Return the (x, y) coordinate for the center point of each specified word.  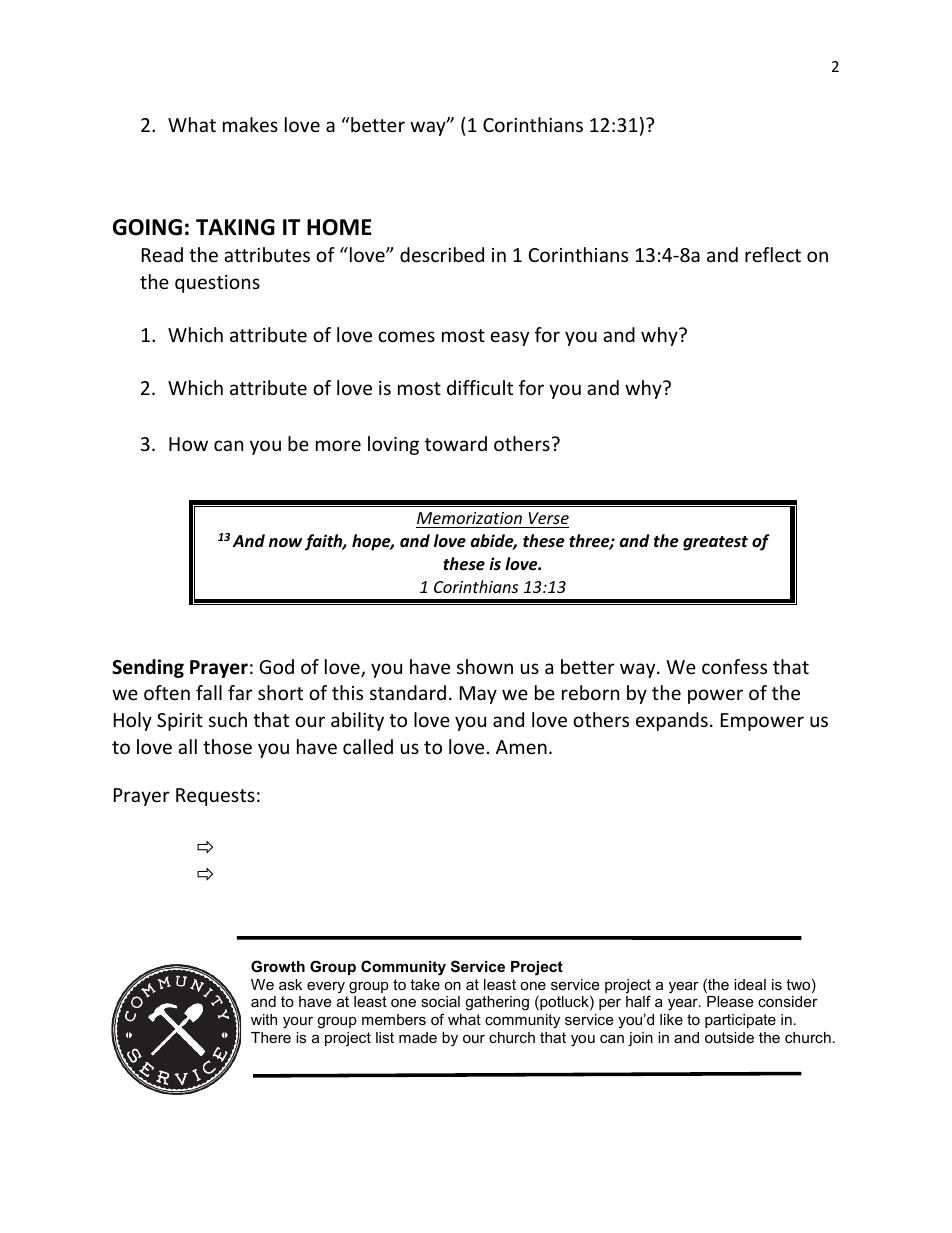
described (442, 254)
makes (250, 124)
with (264, 1019)
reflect (773, 254)
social (440, 1001)
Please (730, 1001)
